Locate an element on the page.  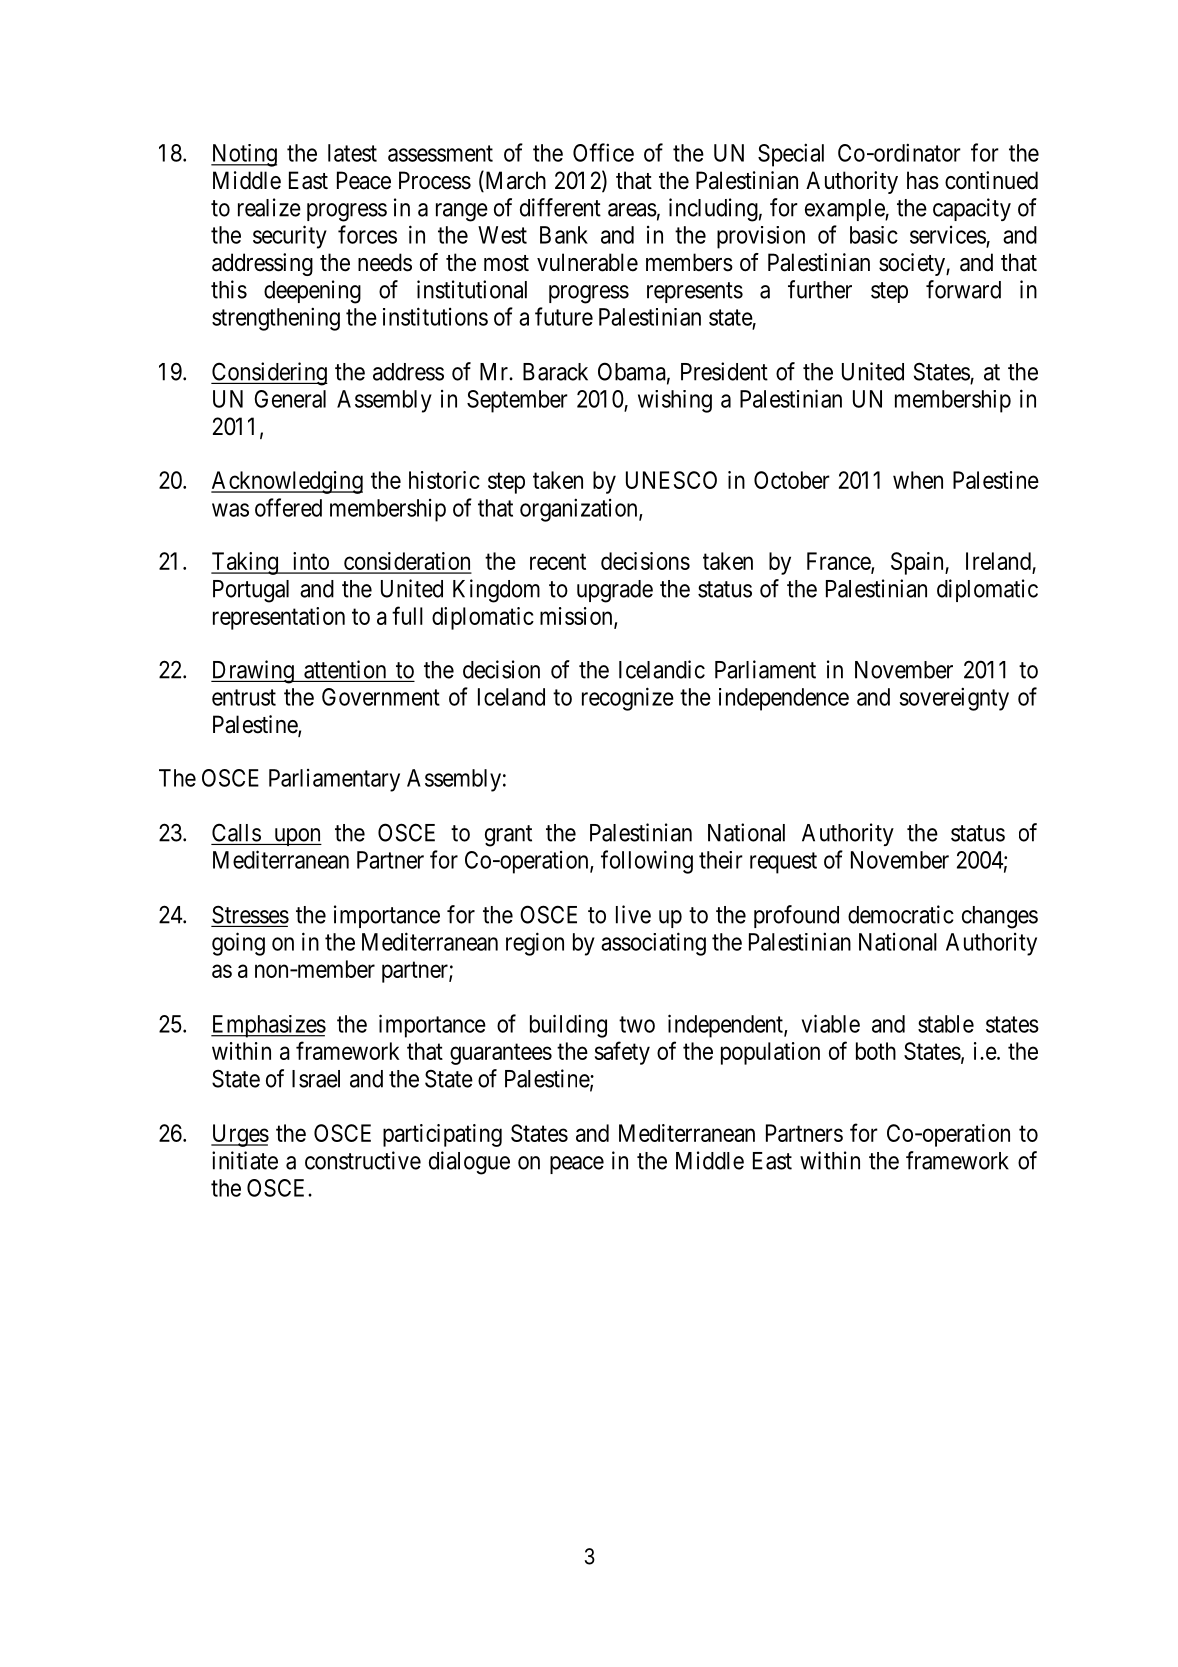
latest is located at coordinates (352, 153).
